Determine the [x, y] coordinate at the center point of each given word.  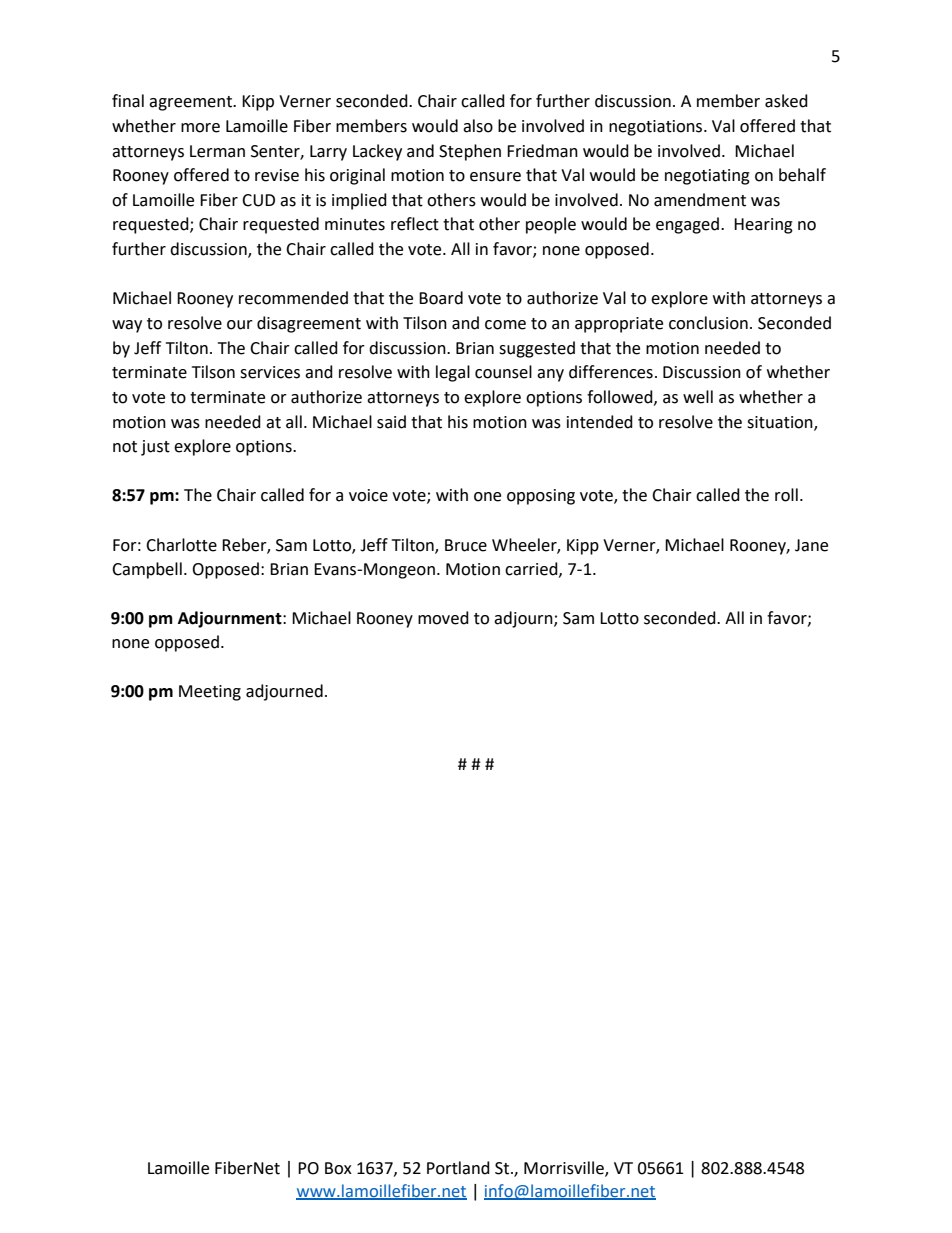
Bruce [466, 545]
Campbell [147, 570]
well [698, 397]
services [270, 372]
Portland [458, 1168]
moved [443, 618]
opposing [541, 497]
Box [338, 1168]
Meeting [210, 693]
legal [453, 373]
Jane [811, 545]
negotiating [707, 177]
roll [786, 495]
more [200, 128]
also [478, 126]
